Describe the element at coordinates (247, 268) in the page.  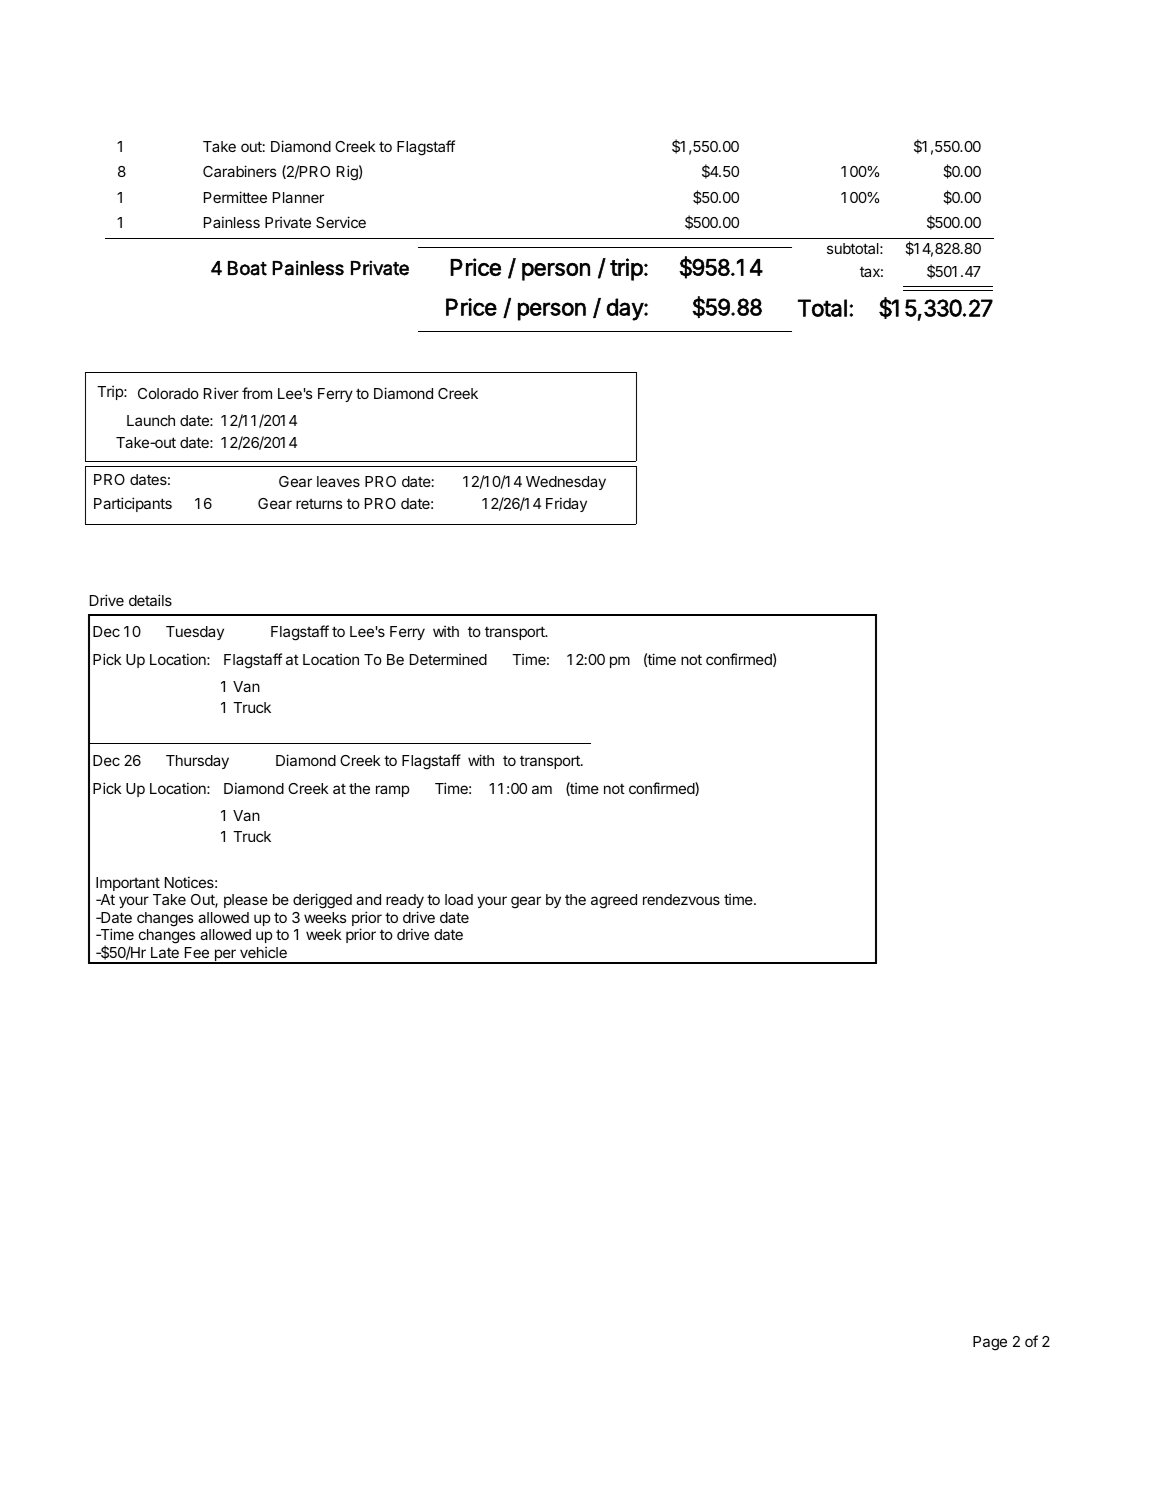
I see `Boat` at that location.
